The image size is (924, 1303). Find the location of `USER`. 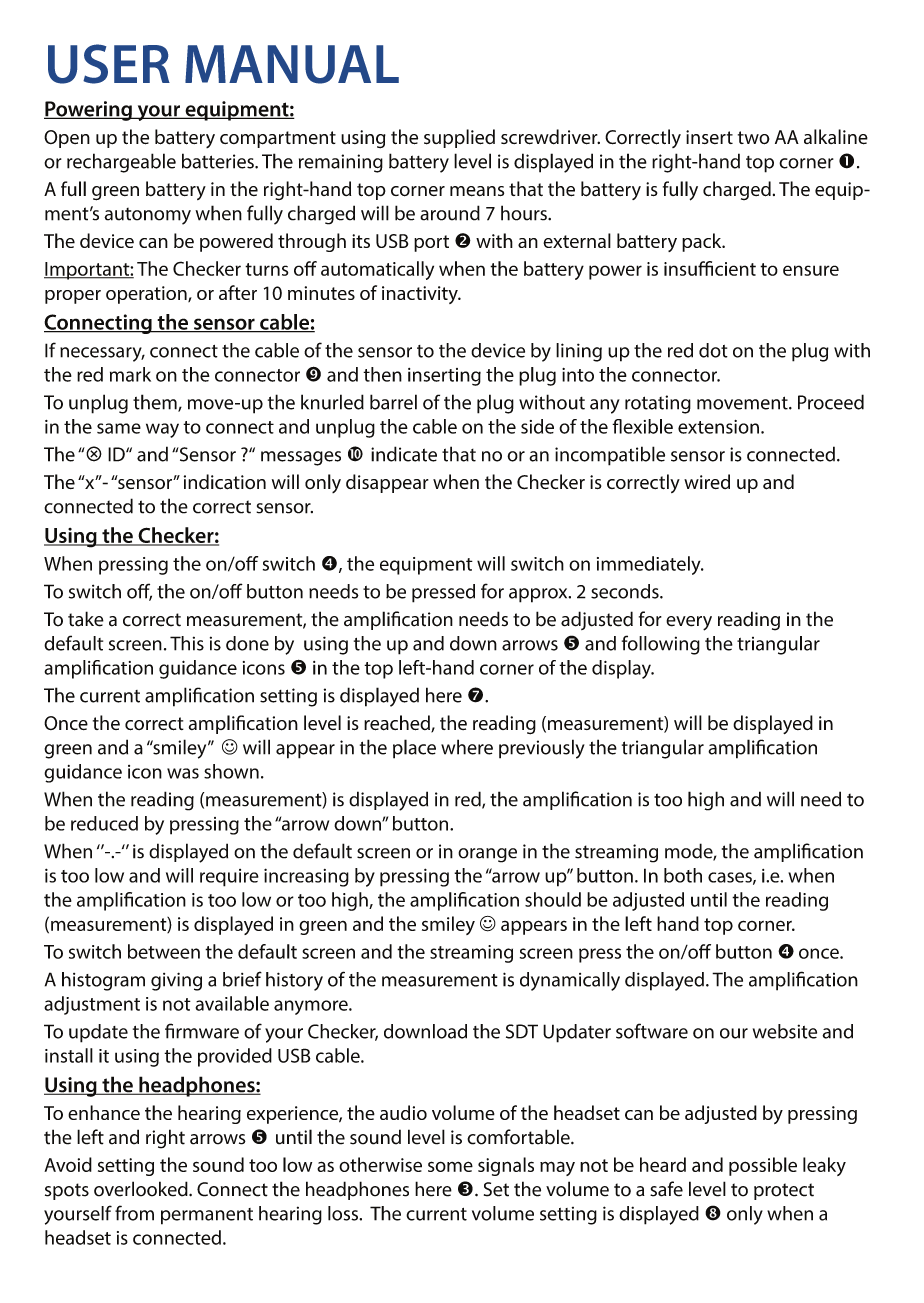

USER is located at coordinates (109, 64).
